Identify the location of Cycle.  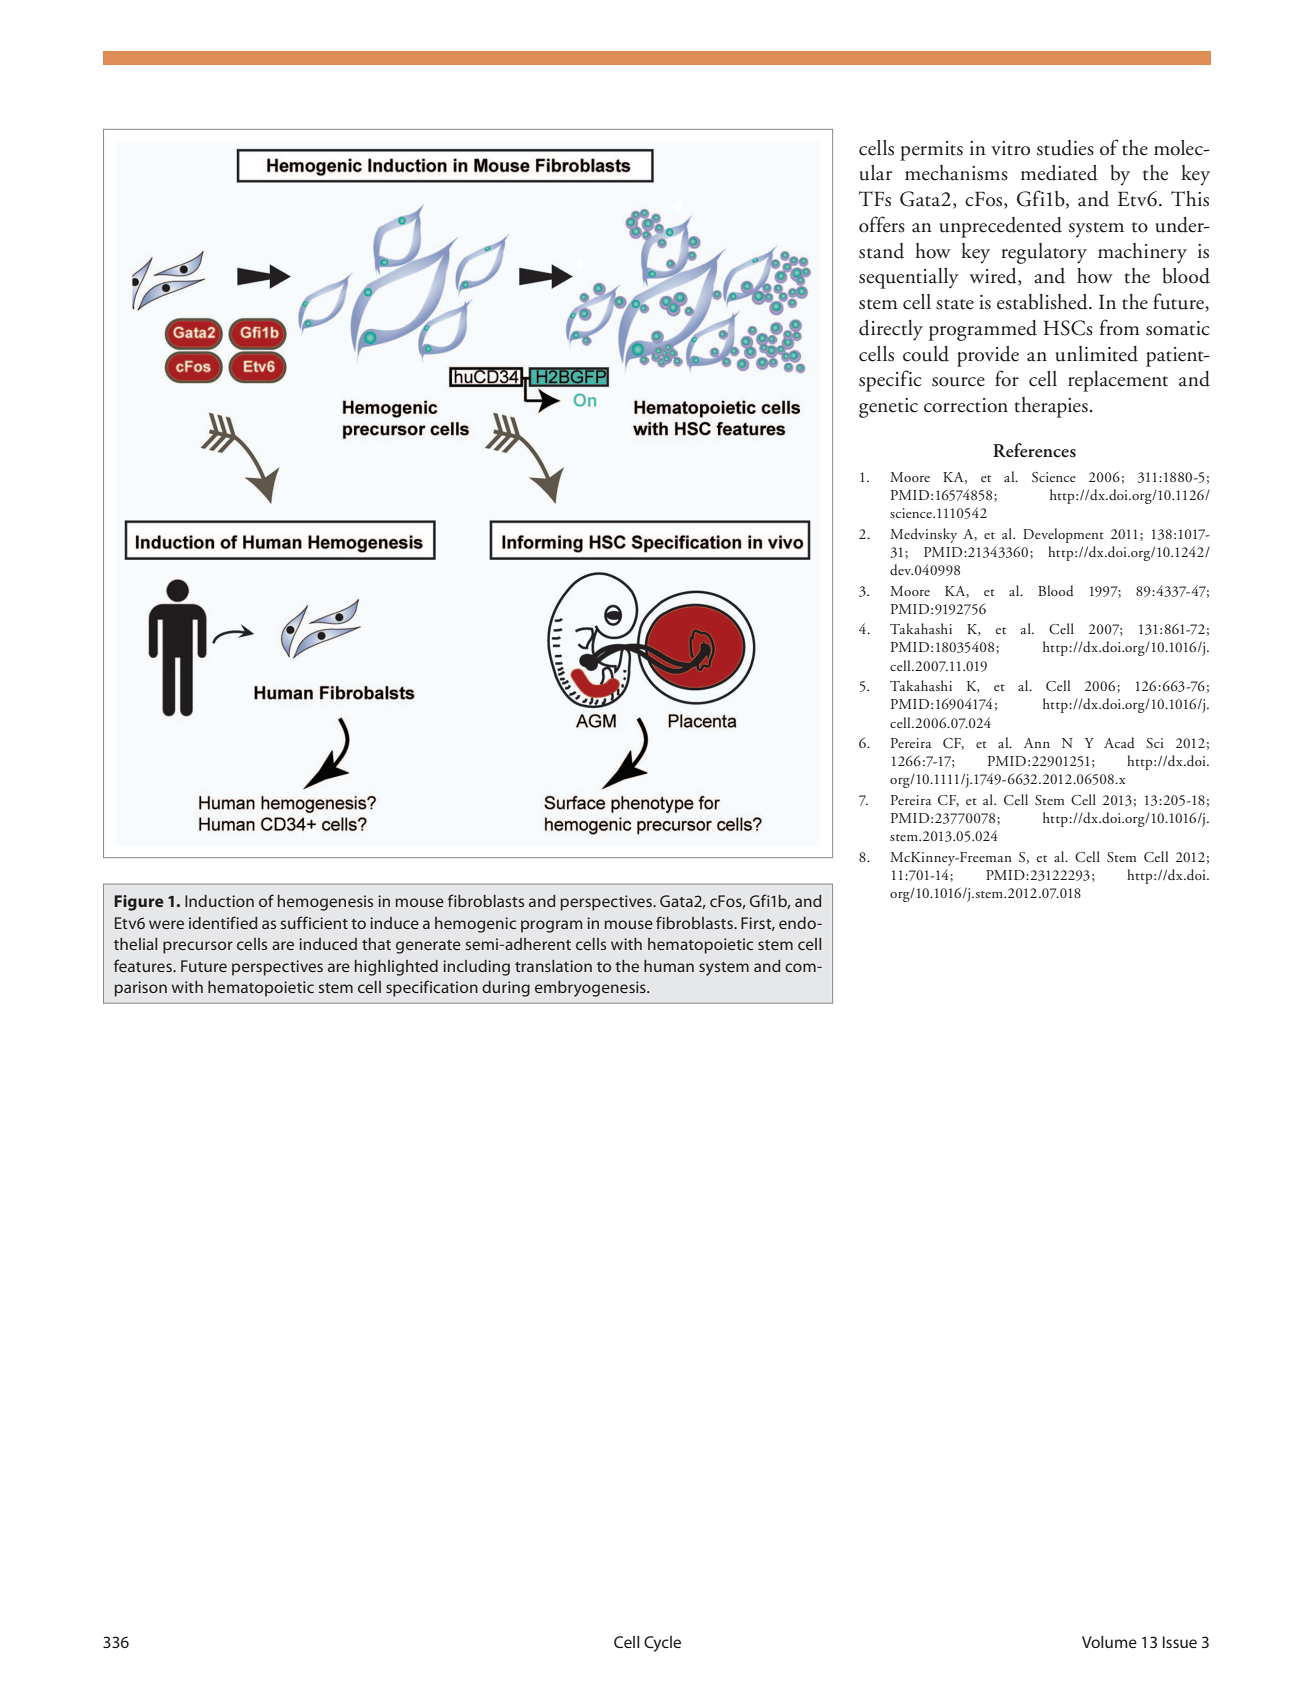
(662, 1644).
